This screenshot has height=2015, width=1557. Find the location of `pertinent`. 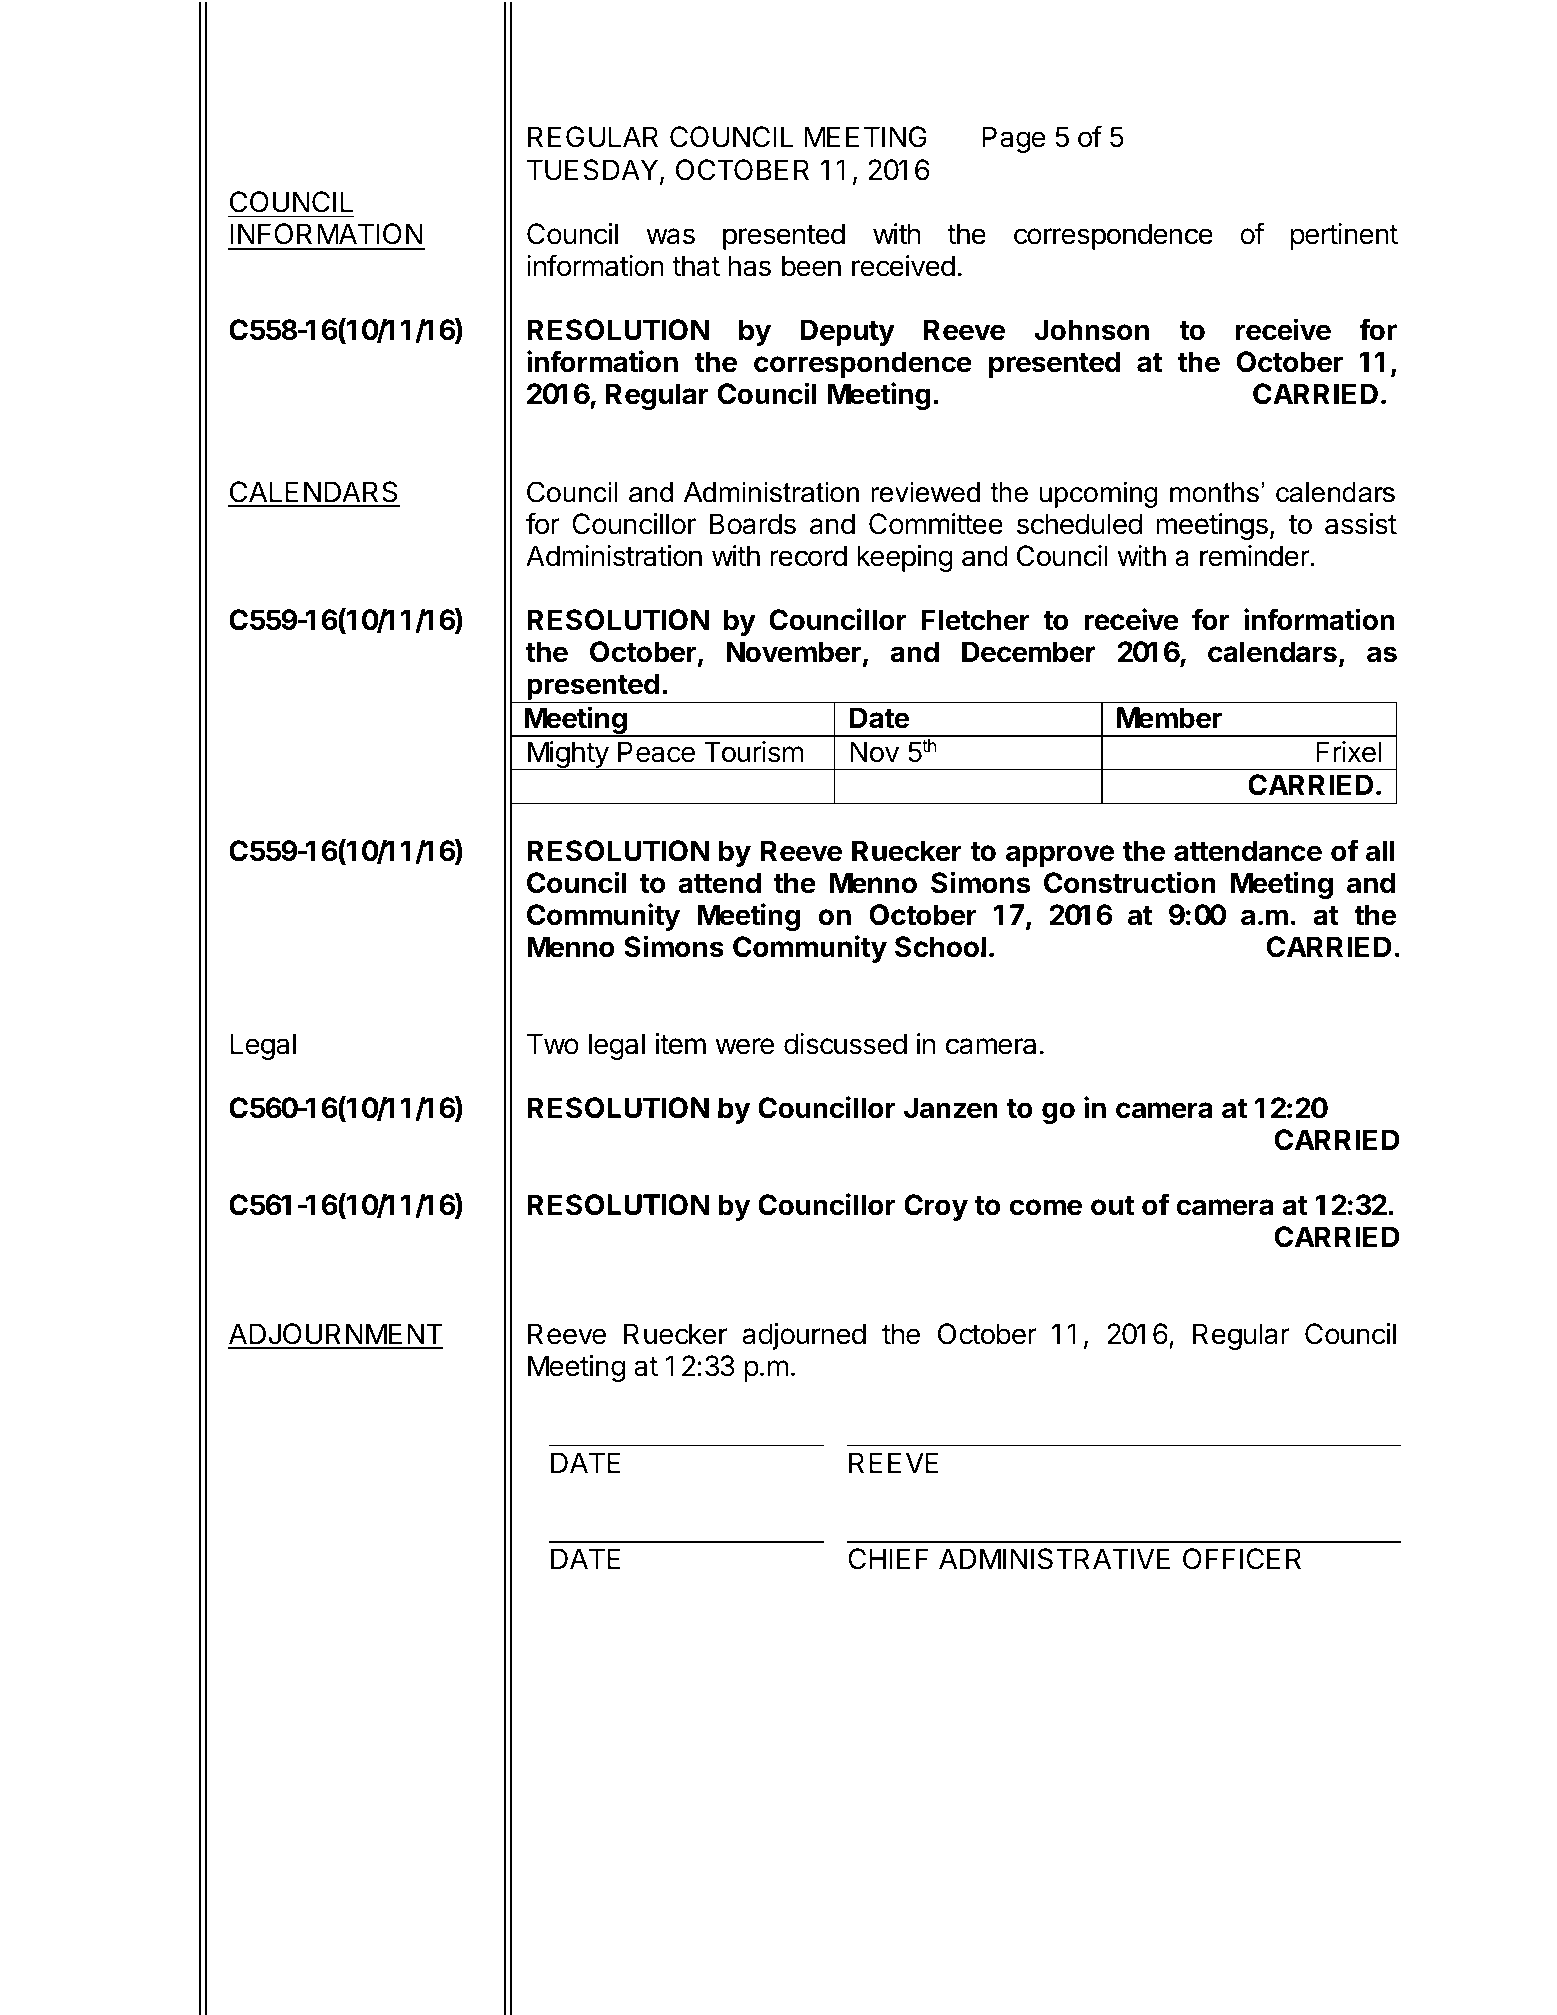

pertinent is located at coordinates (1344, 236).
